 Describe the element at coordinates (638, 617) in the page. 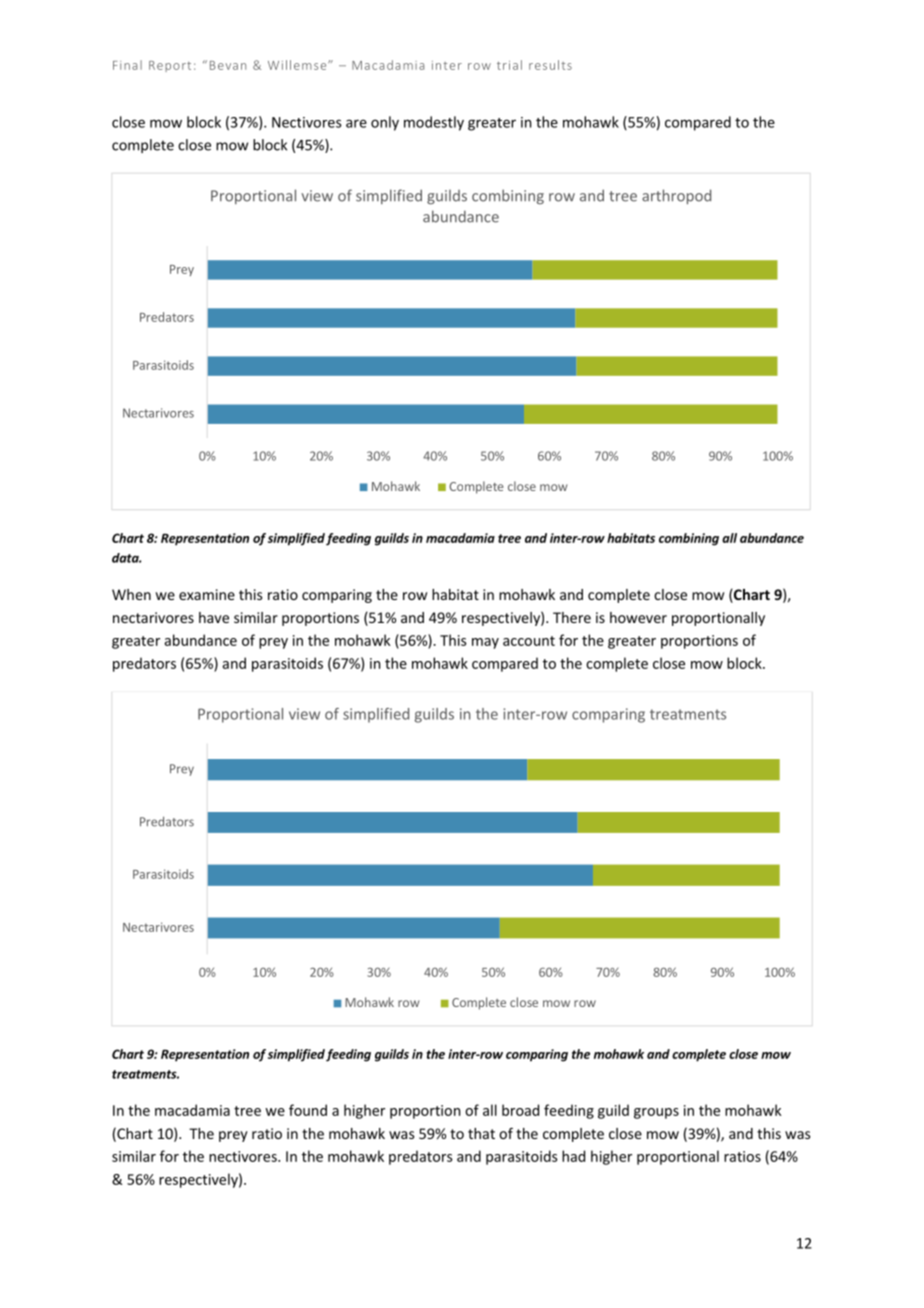

I see `however` at that location.
